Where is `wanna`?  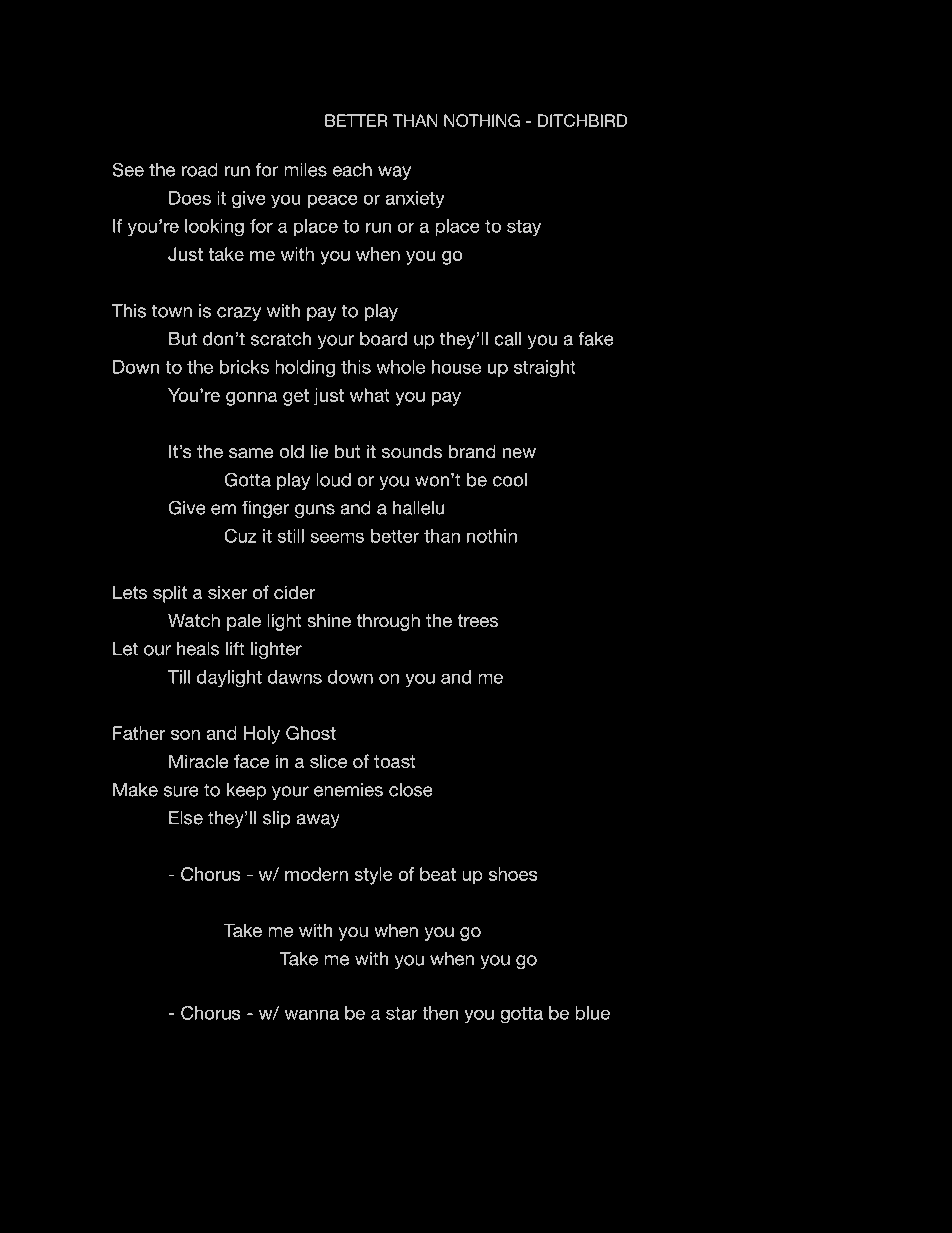
wanna is located at coordinates (311, 1014).
